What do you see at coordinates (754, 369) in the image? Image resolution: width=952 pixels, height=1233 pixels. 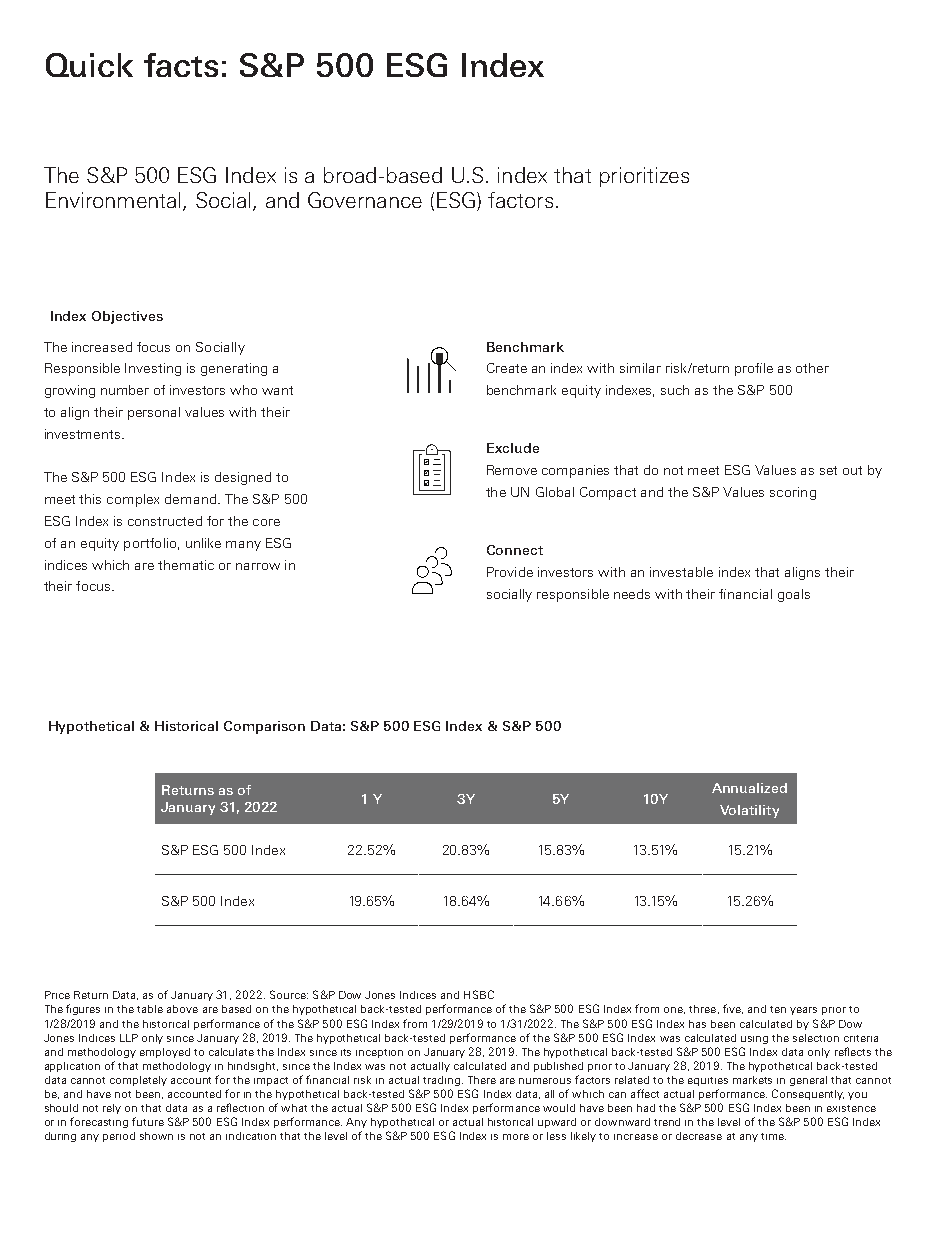 I see `profile` at bounding box center [754, 369].
